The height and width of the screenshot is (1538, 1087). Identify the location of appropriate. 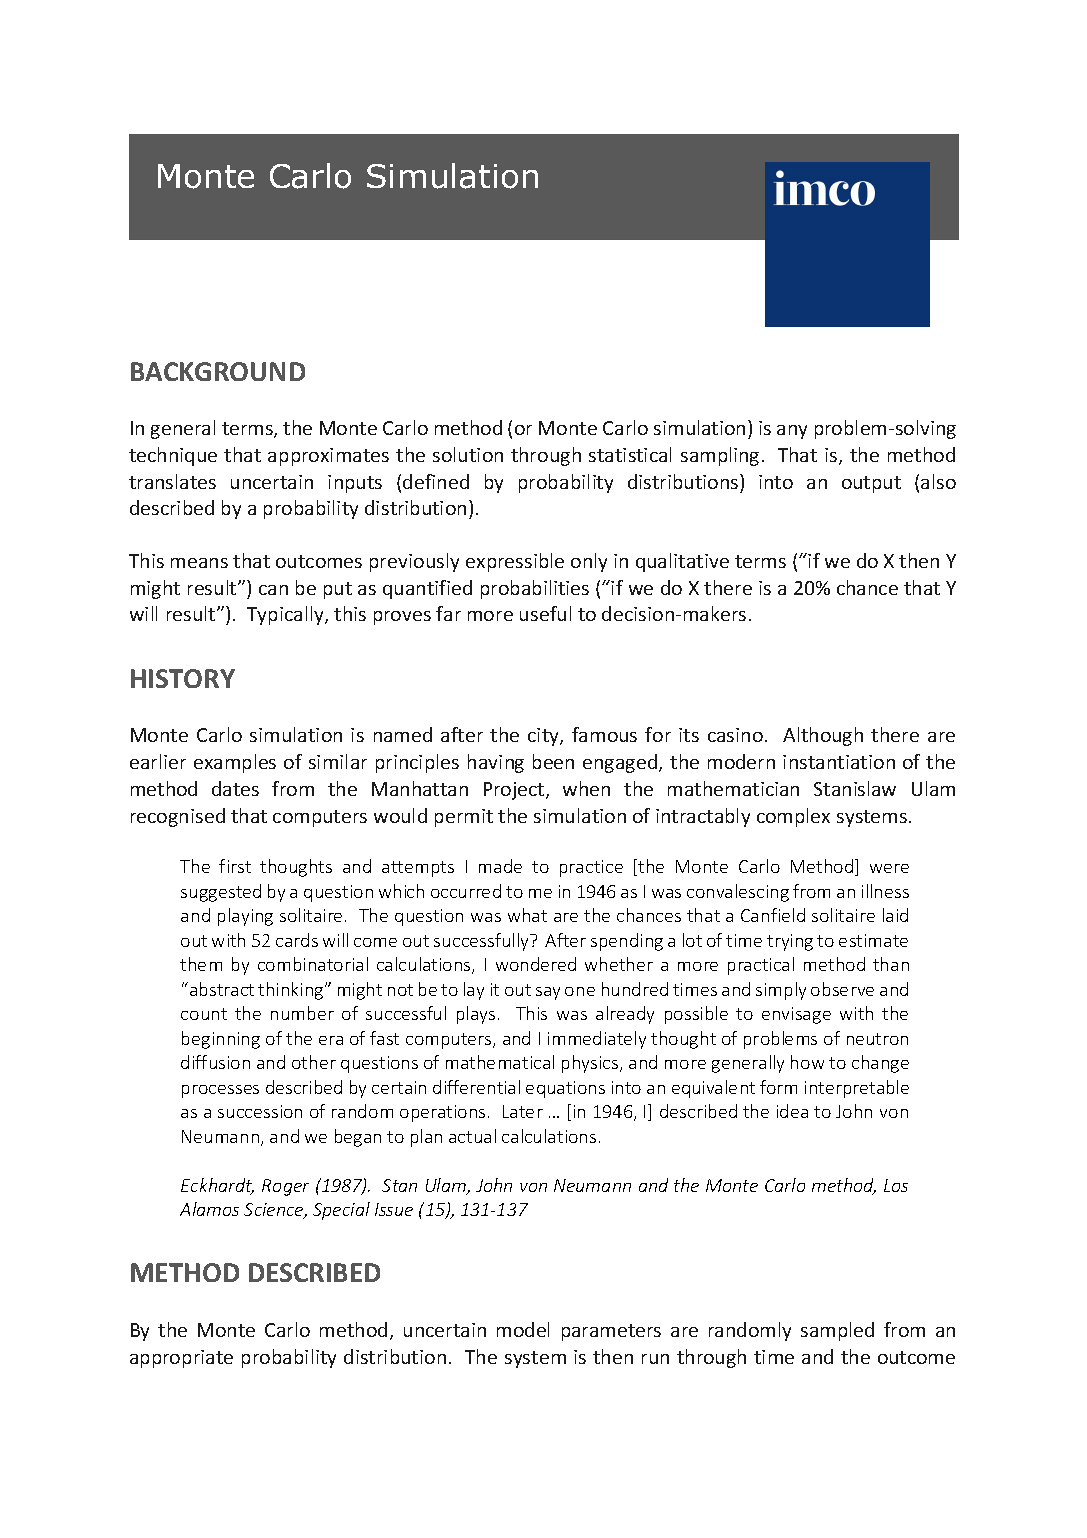
(181, 1359).
